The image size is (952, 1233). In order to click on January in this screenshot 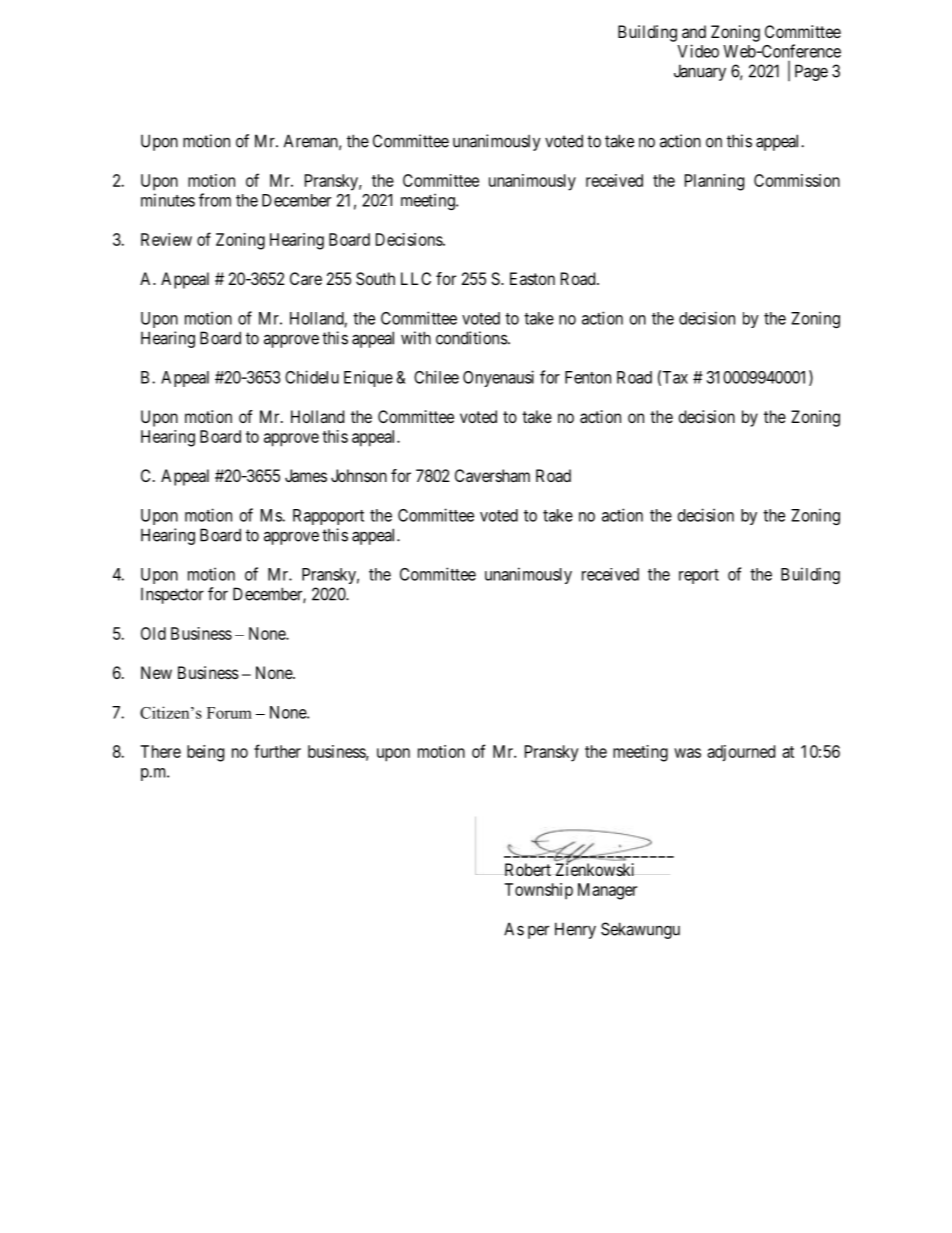, I will do `click(700, 72)`.
